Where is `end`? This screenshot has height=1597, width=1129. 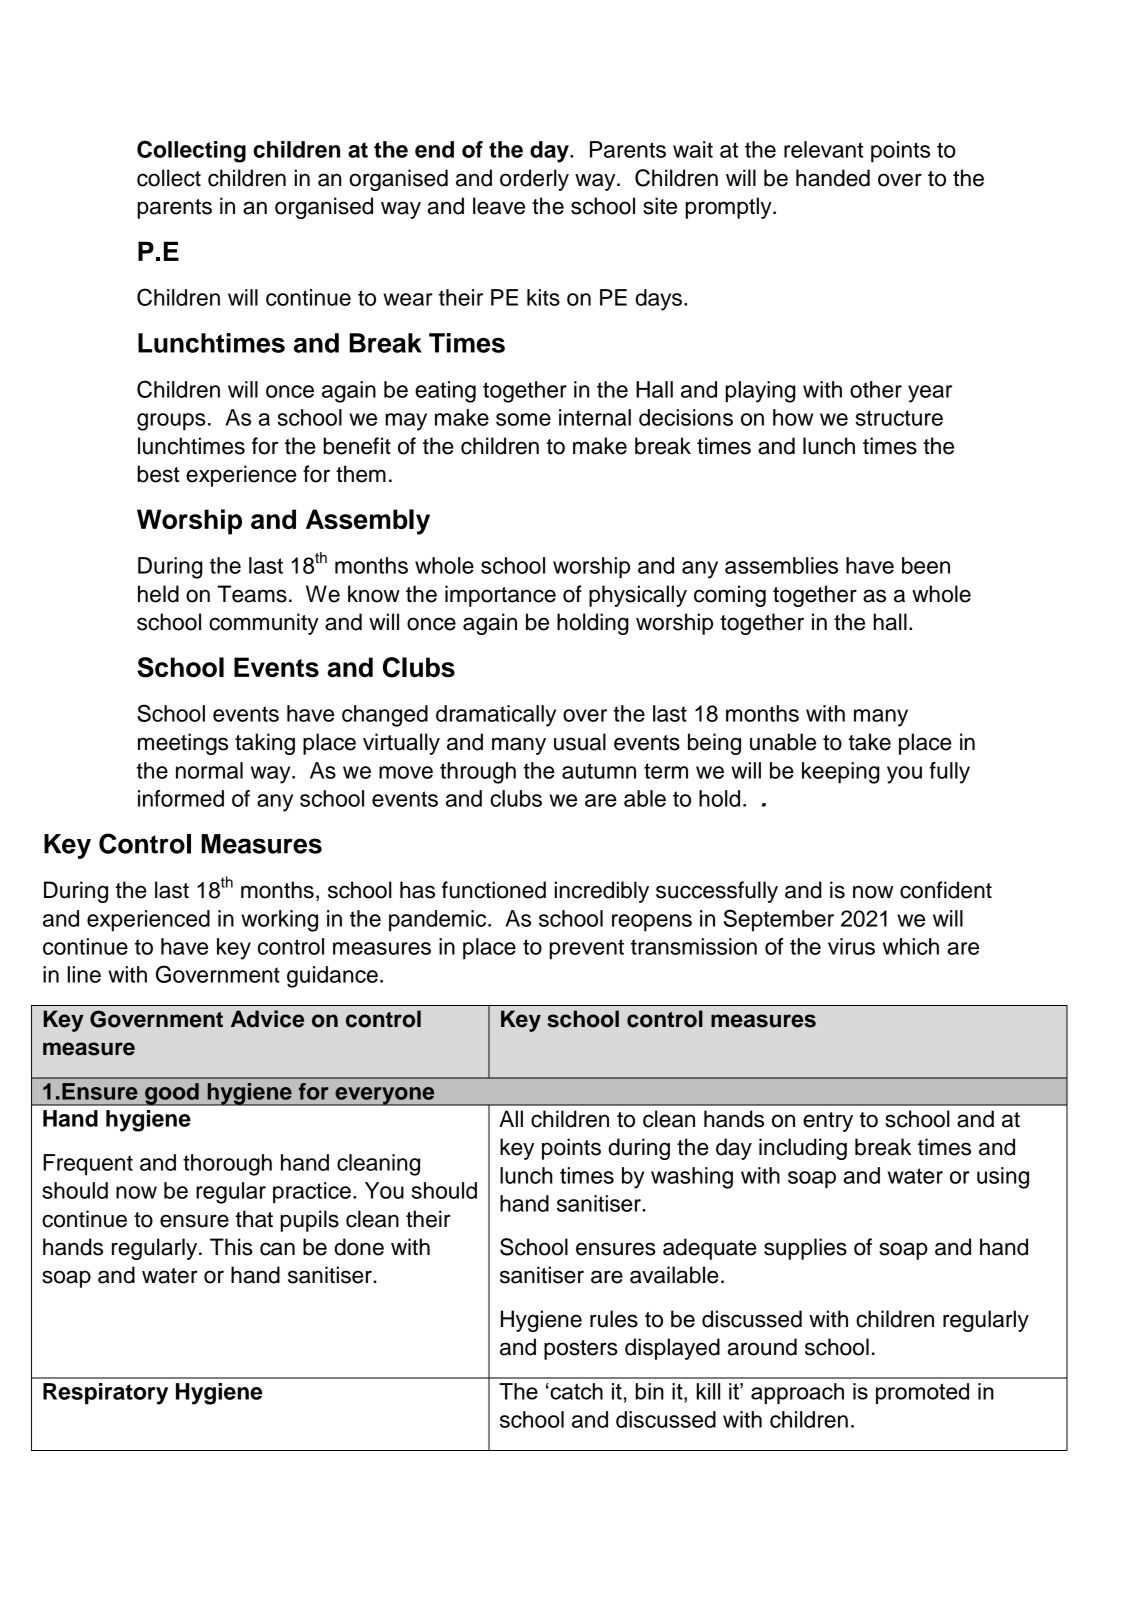 end is located at coordinates (434, 149).
